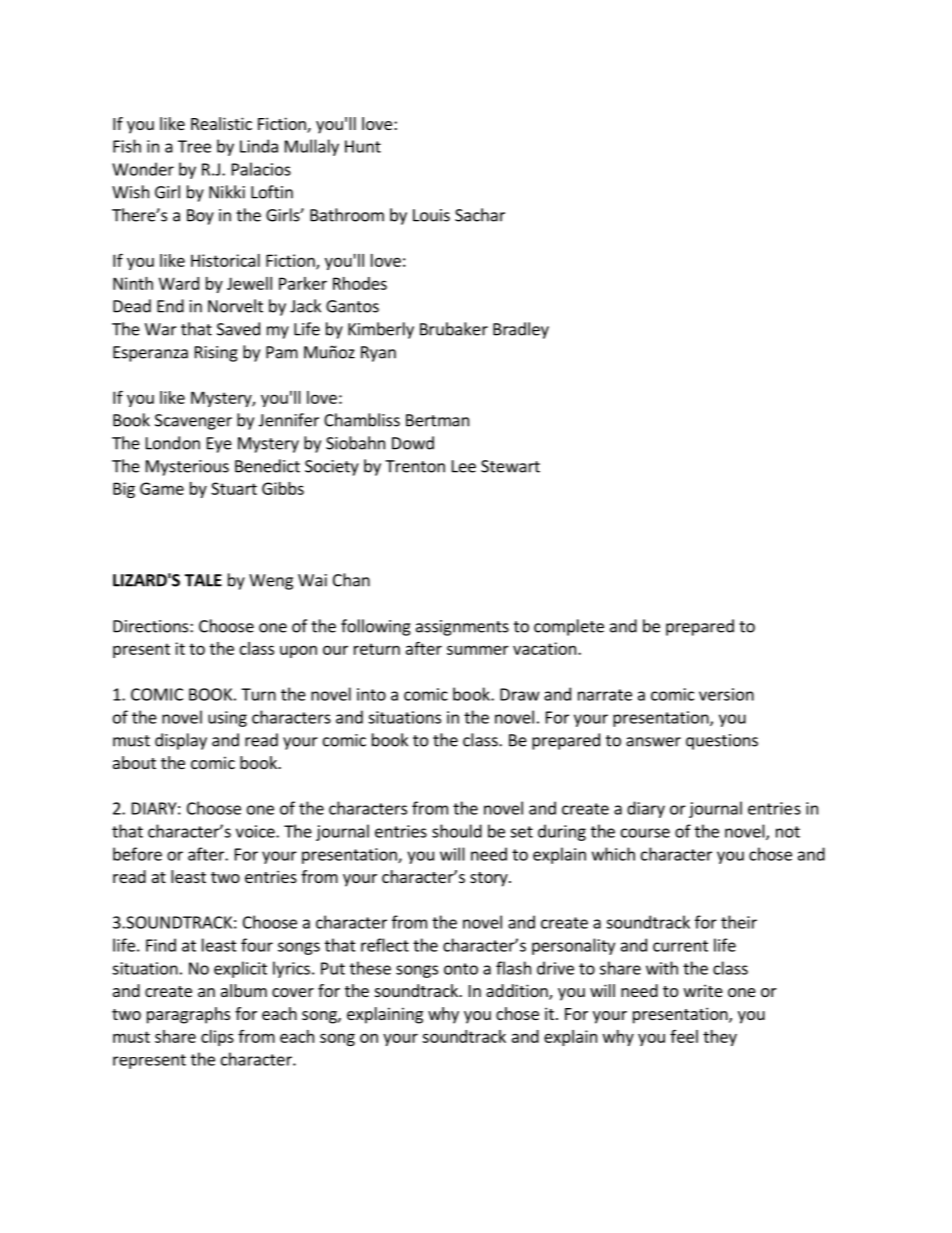 This page has width=952, height=1233. What do you see at coordinates (521, 330) in the page?
I see `Bradley` at bounding box center [521, 330].
